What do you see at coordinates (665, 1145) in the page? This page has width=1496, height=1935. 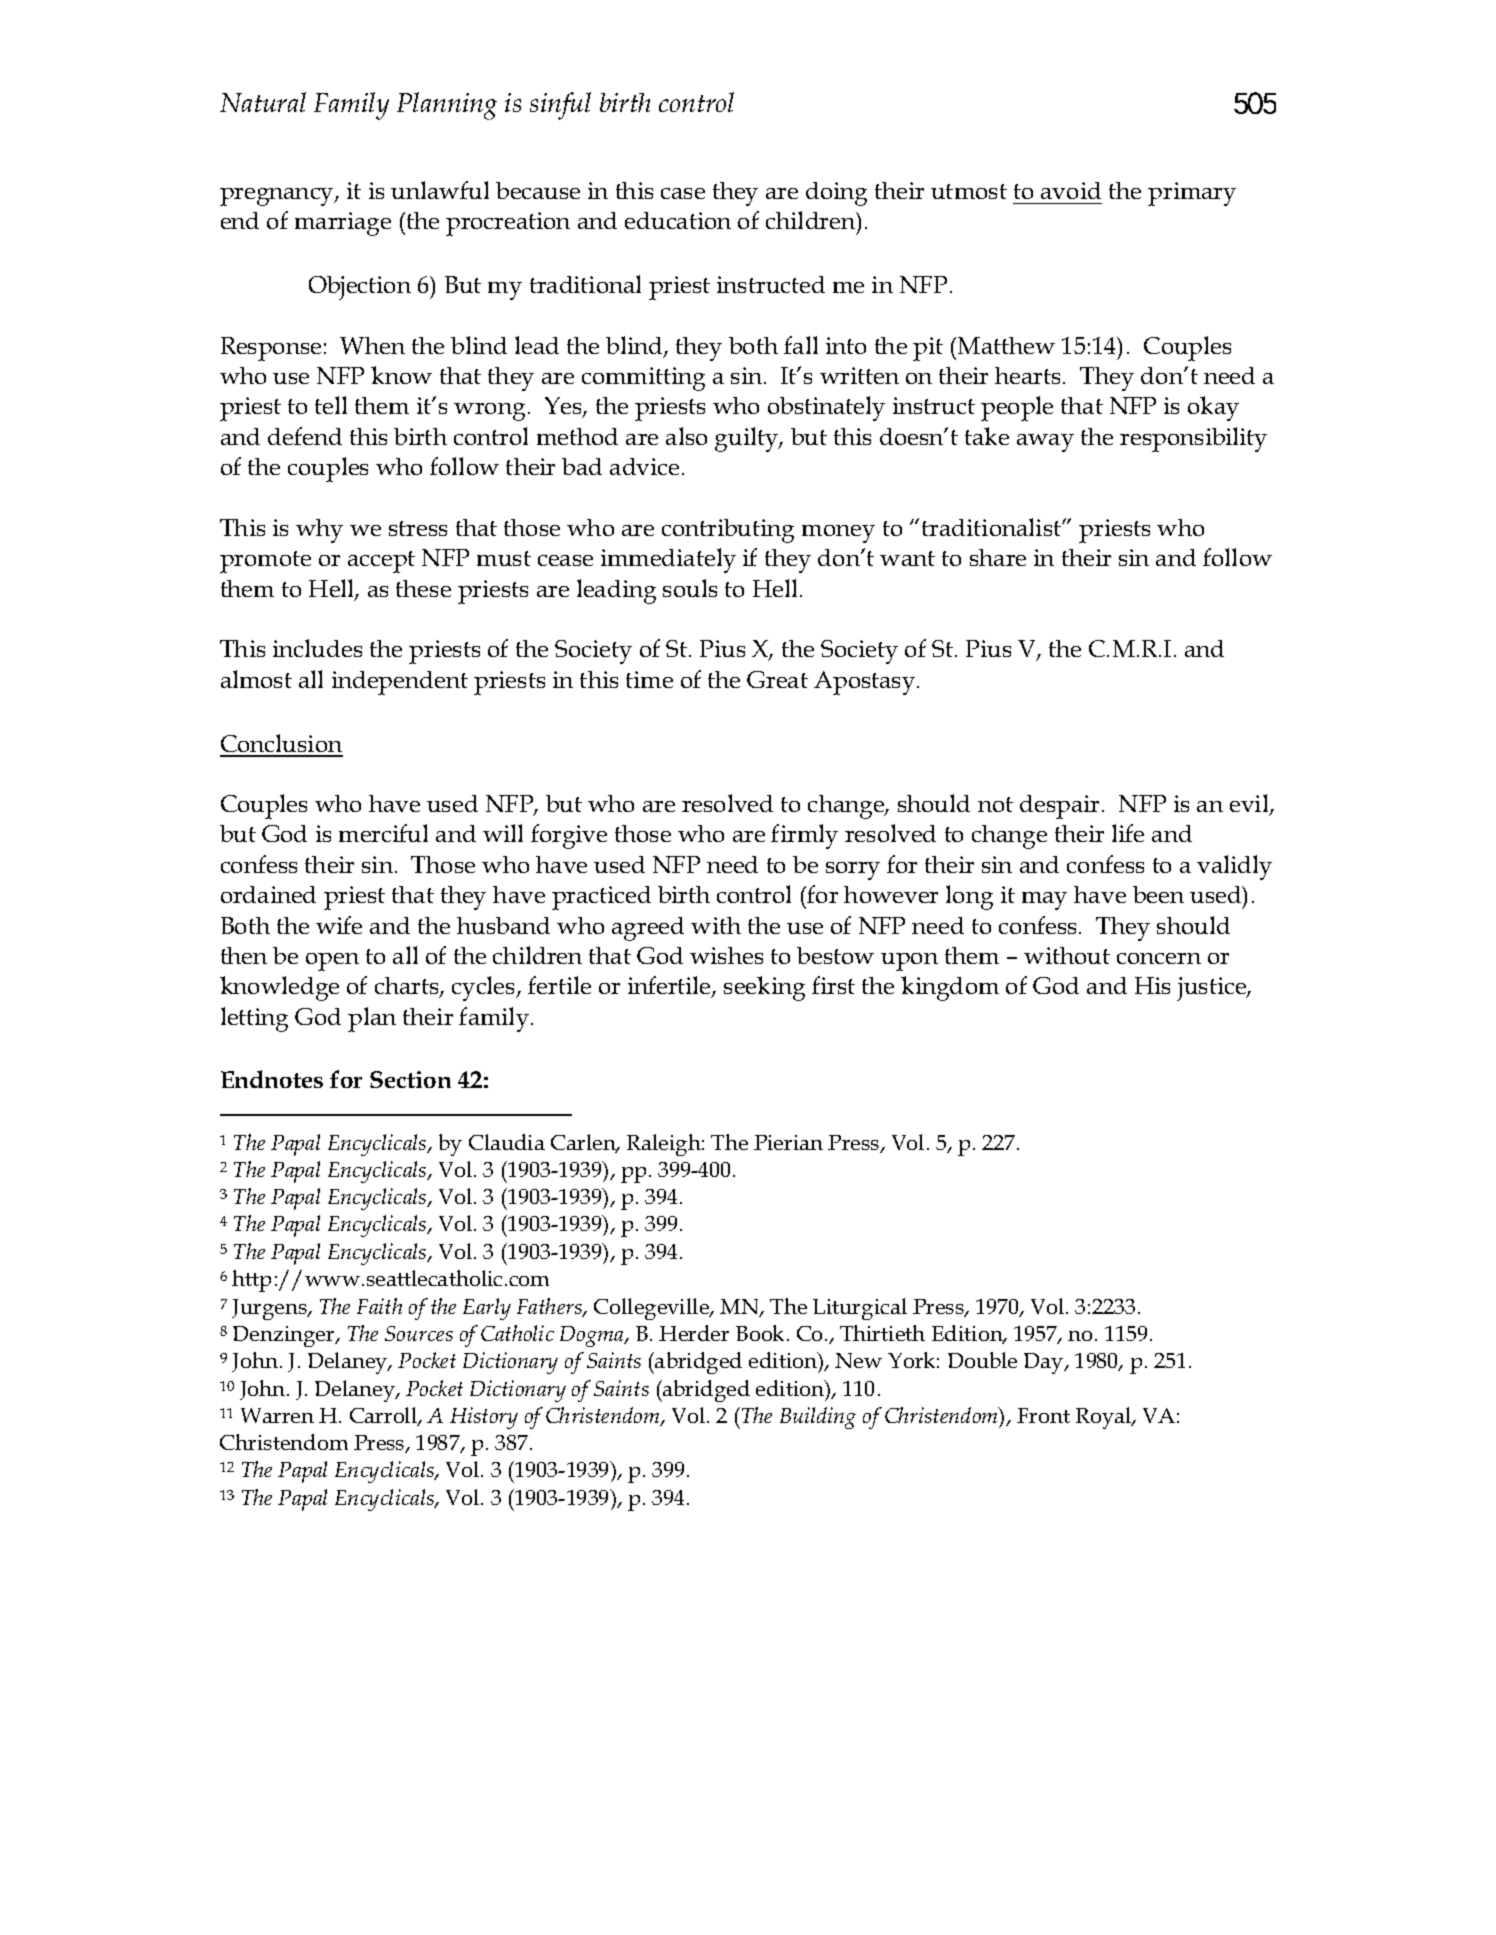 I see `Raleigh` at bounding box center [665, 1145].
